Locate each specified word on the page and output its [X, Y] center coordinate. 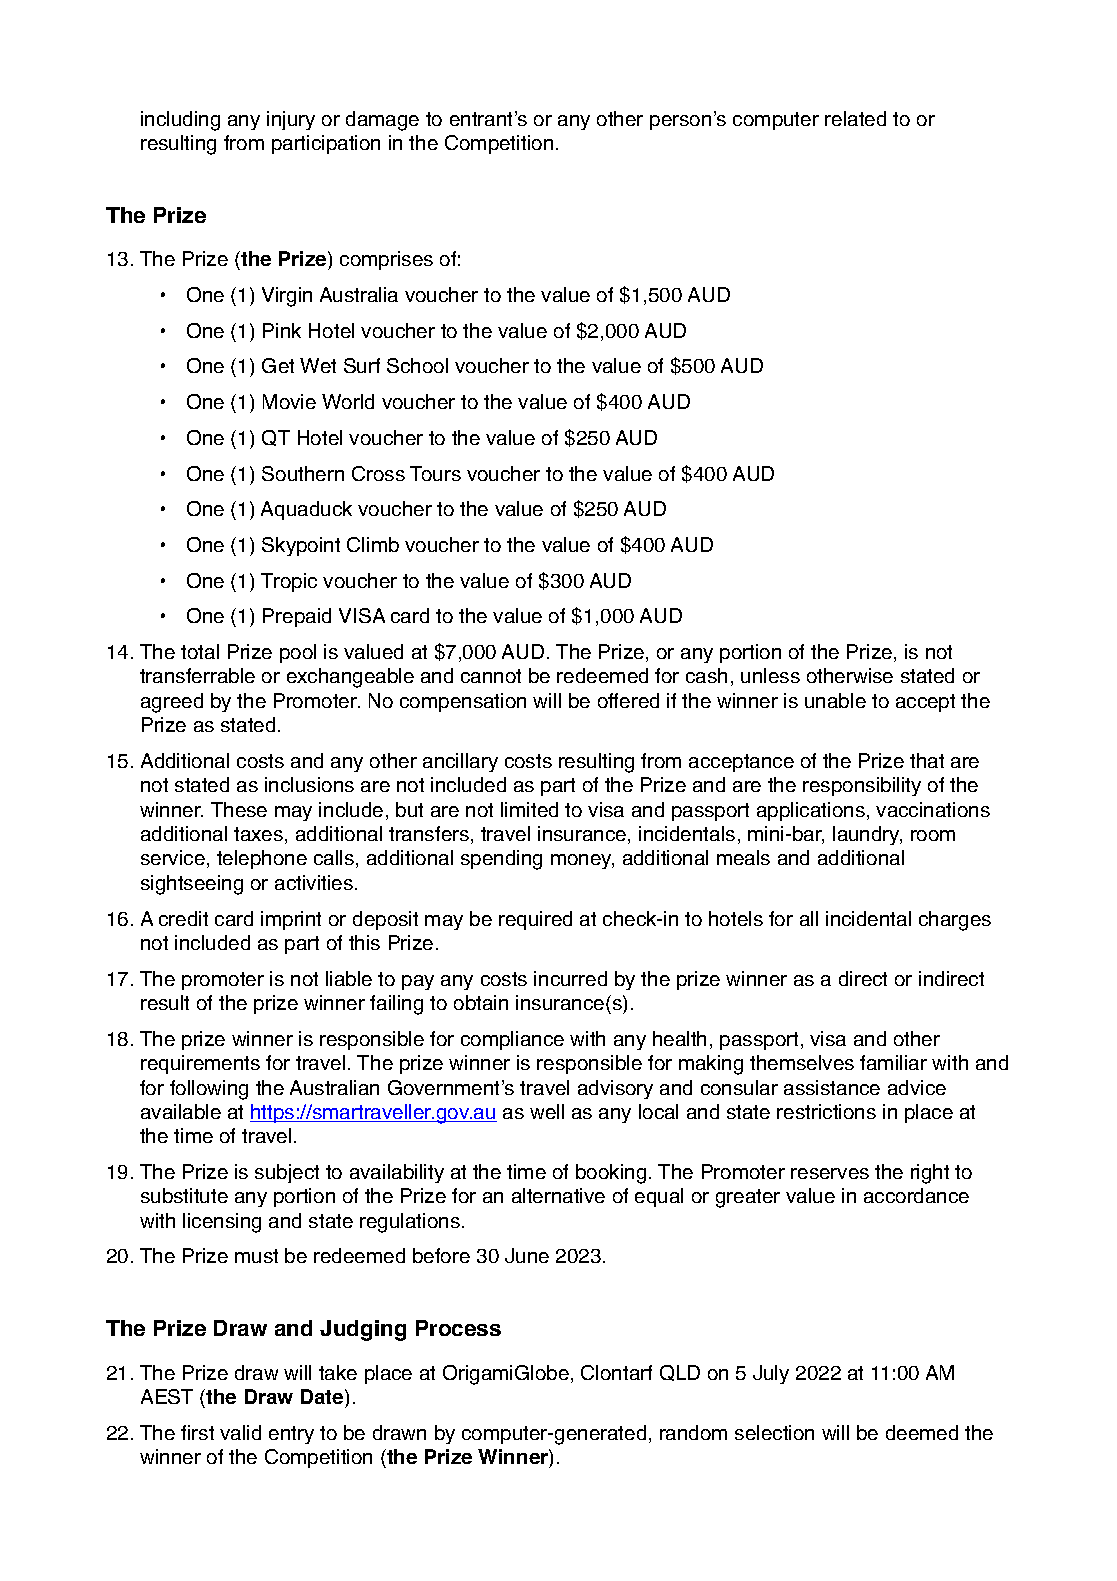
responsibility [862, 786]
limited [529, 809]
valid [240, 1432]
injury [291, 120]
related [855, 118]
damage [382, 121]
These [239, 809]
